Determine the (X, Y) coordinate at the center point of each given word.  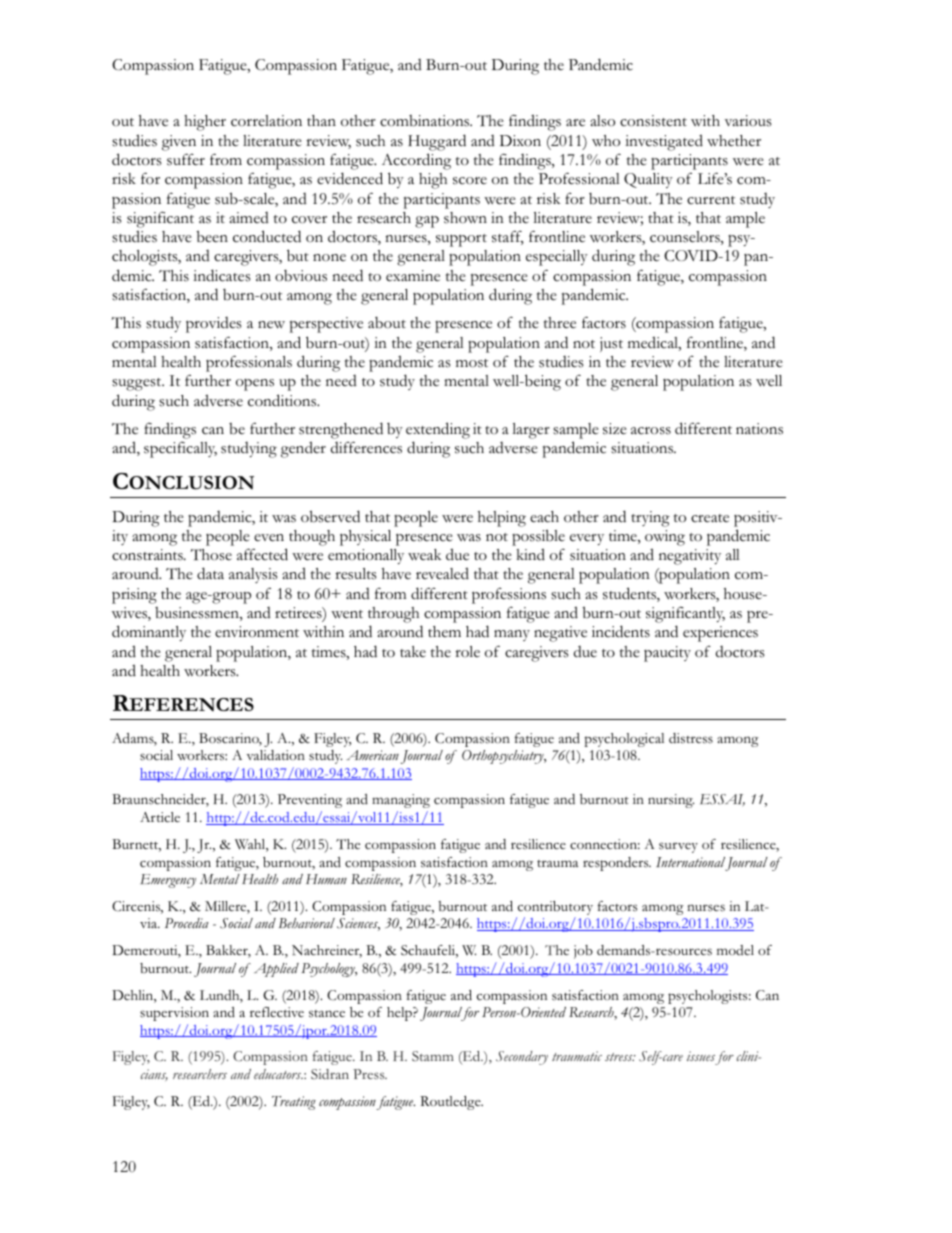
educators (278, 1074)
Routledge (451, 1103)
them (444, 631)
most (472, 363)
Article (160, 817)
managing (401, 801)
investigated (664, 142)
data (210, 573)
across (651, 431)
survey (678, 847)
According (416, 161)
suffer (186, 159)
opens (255, 385)
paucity (667, 654)
